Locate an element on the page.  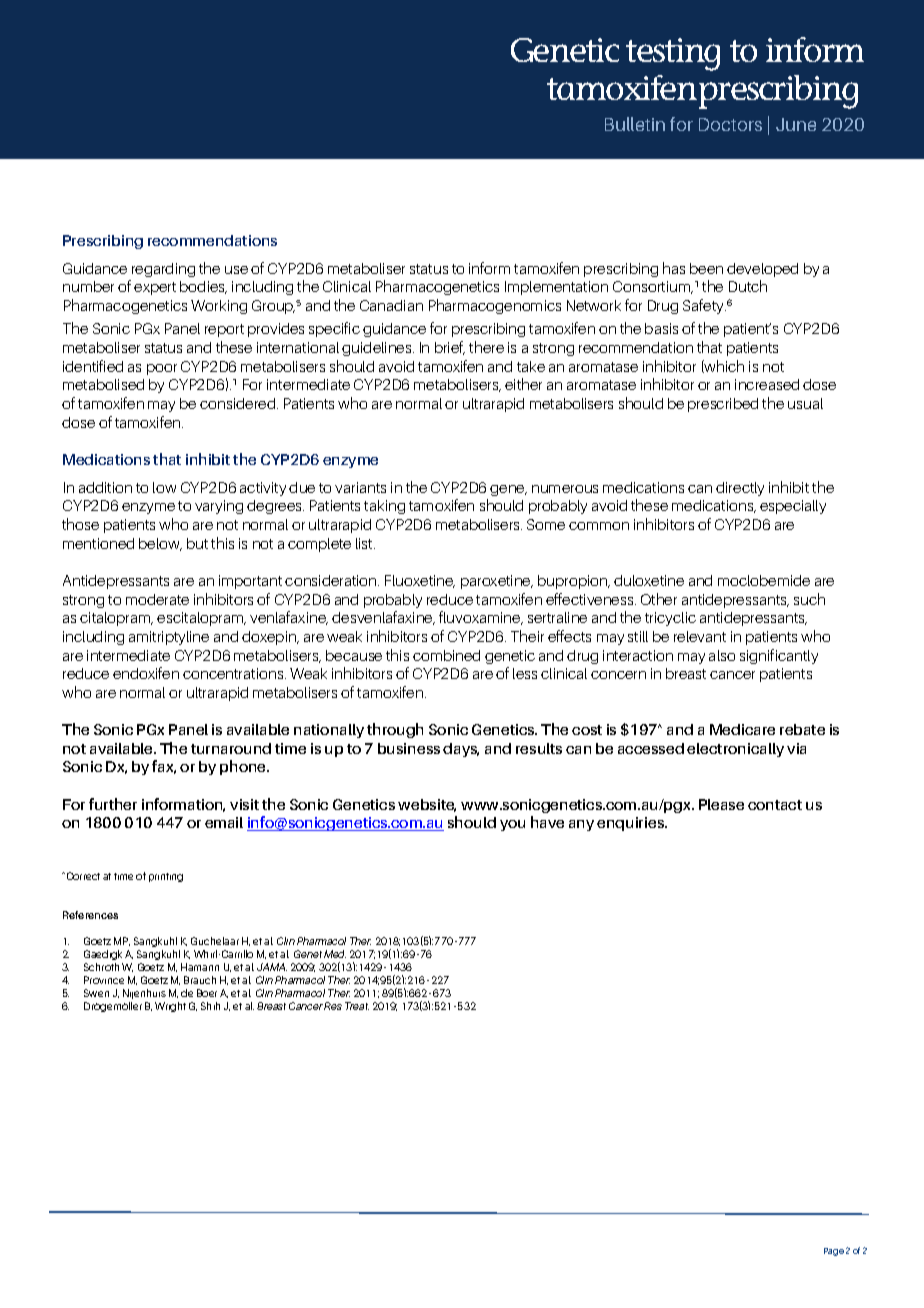
Doctors is located at coordinates (730, 124).
